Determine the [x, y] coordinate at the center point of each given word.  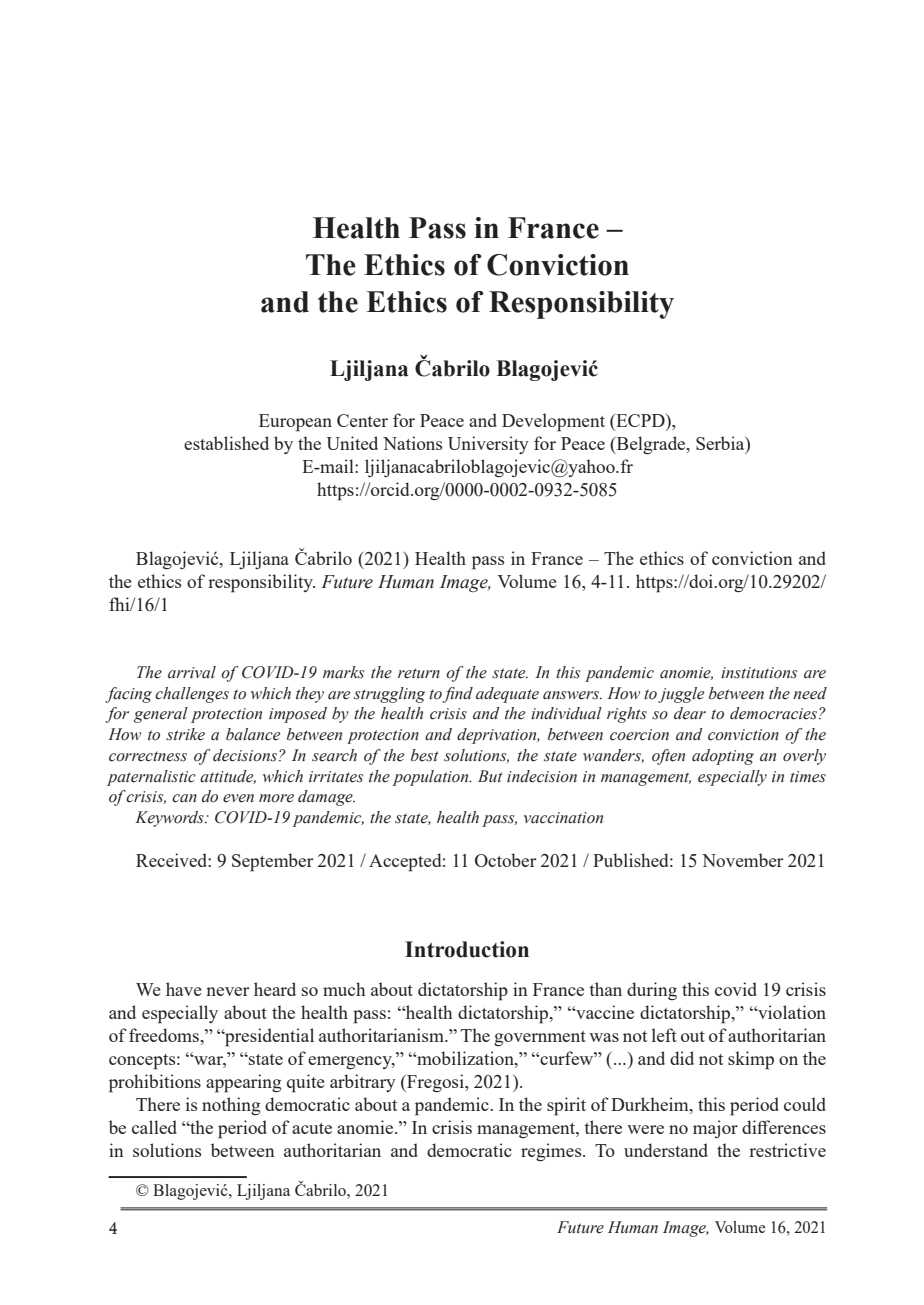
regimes [552, 1152]
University [488, 445]
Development [553, 422]
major [715, 1129]
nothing [231, 1106]
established [226, 443]
